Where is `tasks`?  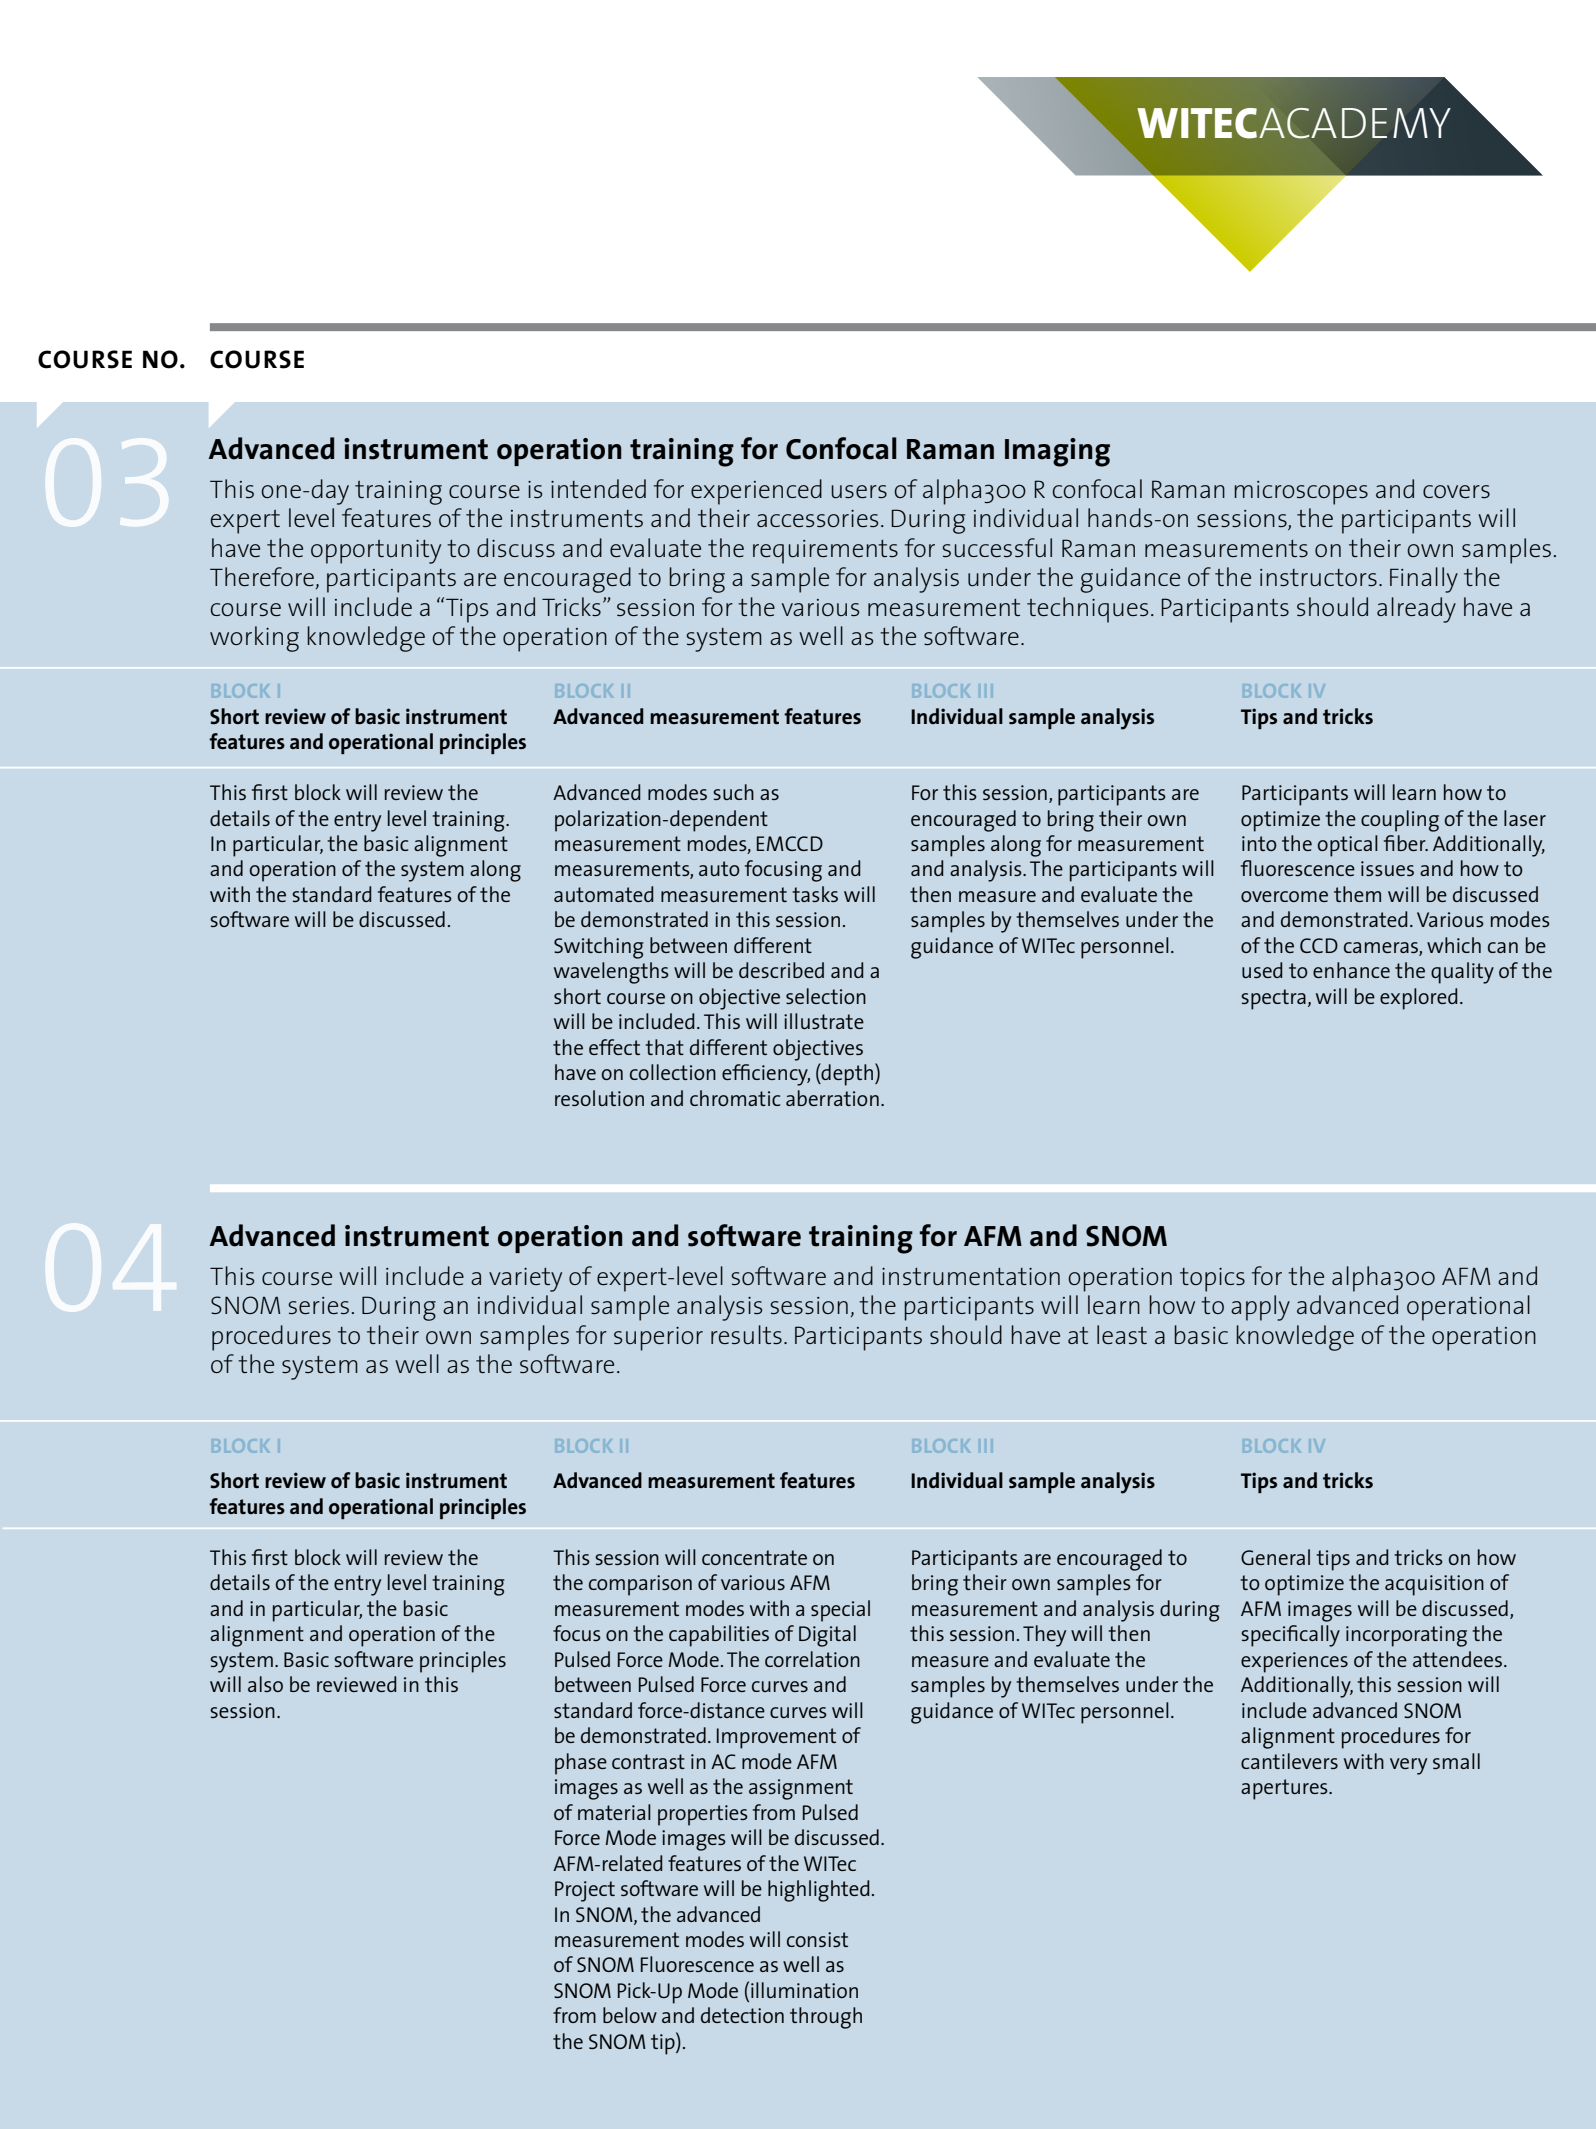 tasks is located at coordinates (815, 894).
